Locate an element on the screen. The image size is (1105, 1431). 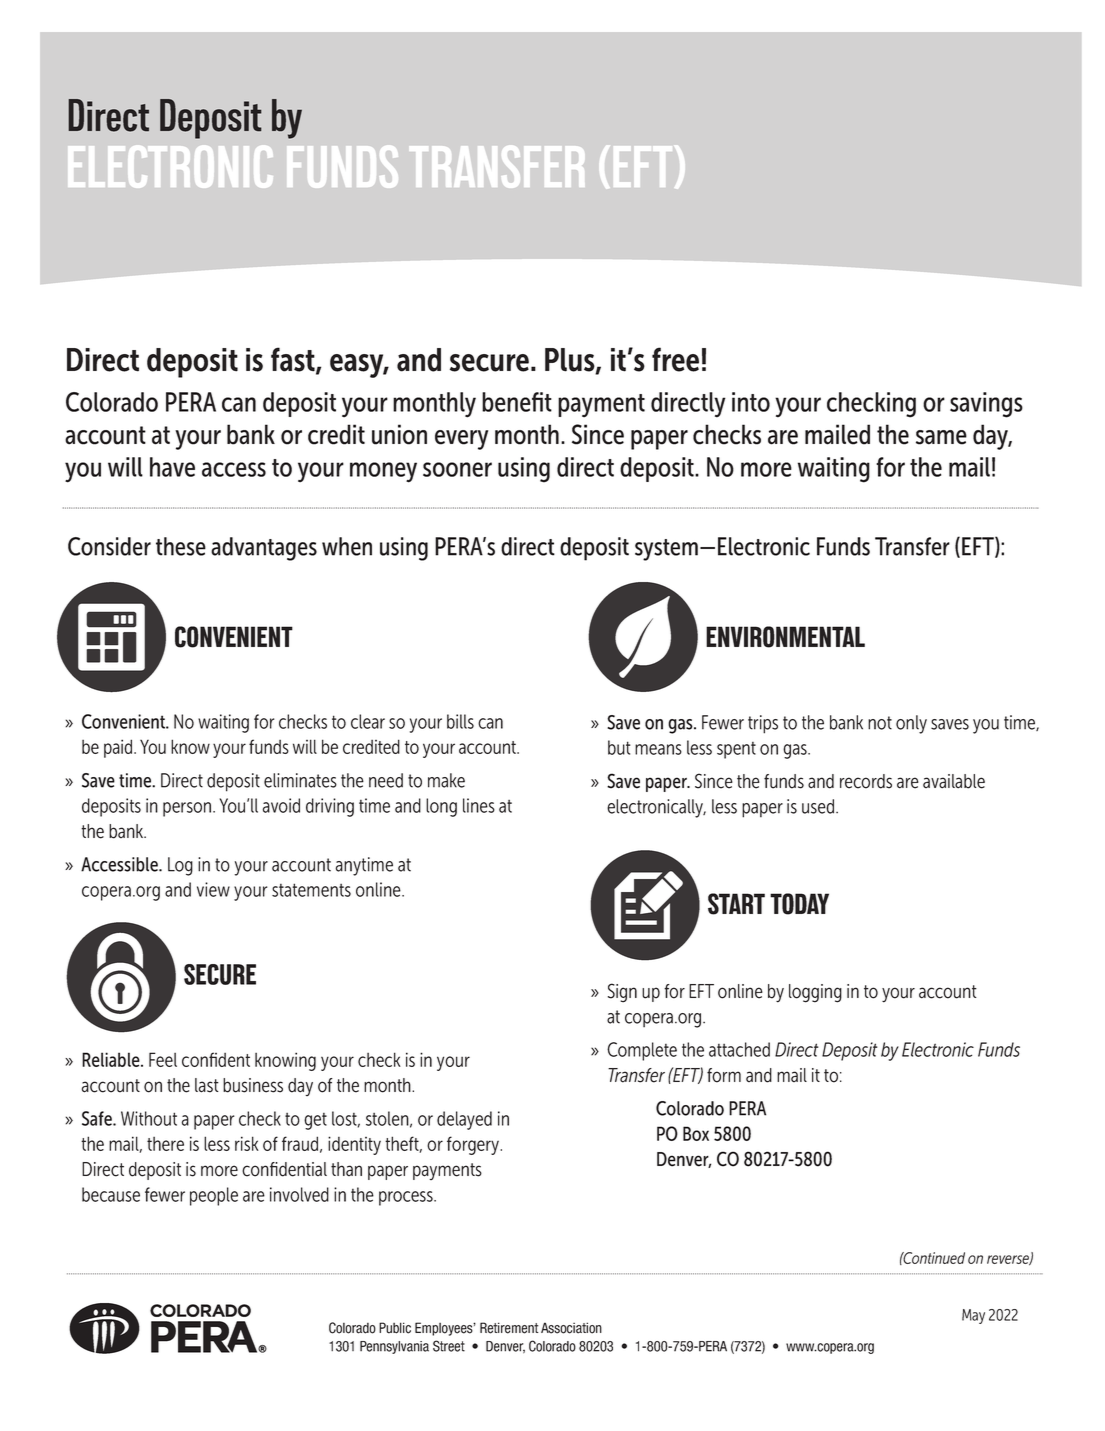
Sign is located at coordinates (622, 993).
